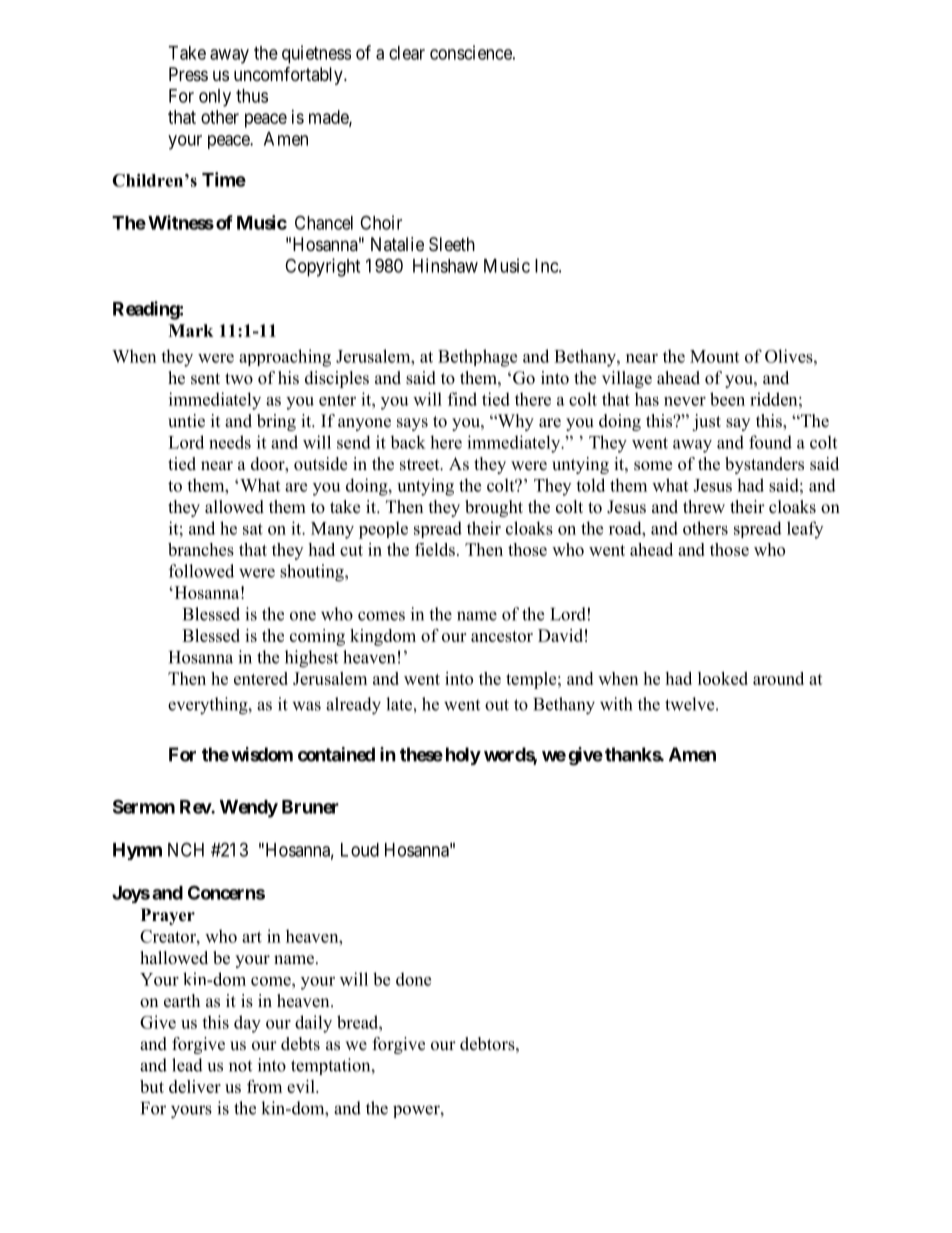 This document has height=1233, width=952. Describe the element at coordinates (704, 507) in the document. I see `threw` at that location.
